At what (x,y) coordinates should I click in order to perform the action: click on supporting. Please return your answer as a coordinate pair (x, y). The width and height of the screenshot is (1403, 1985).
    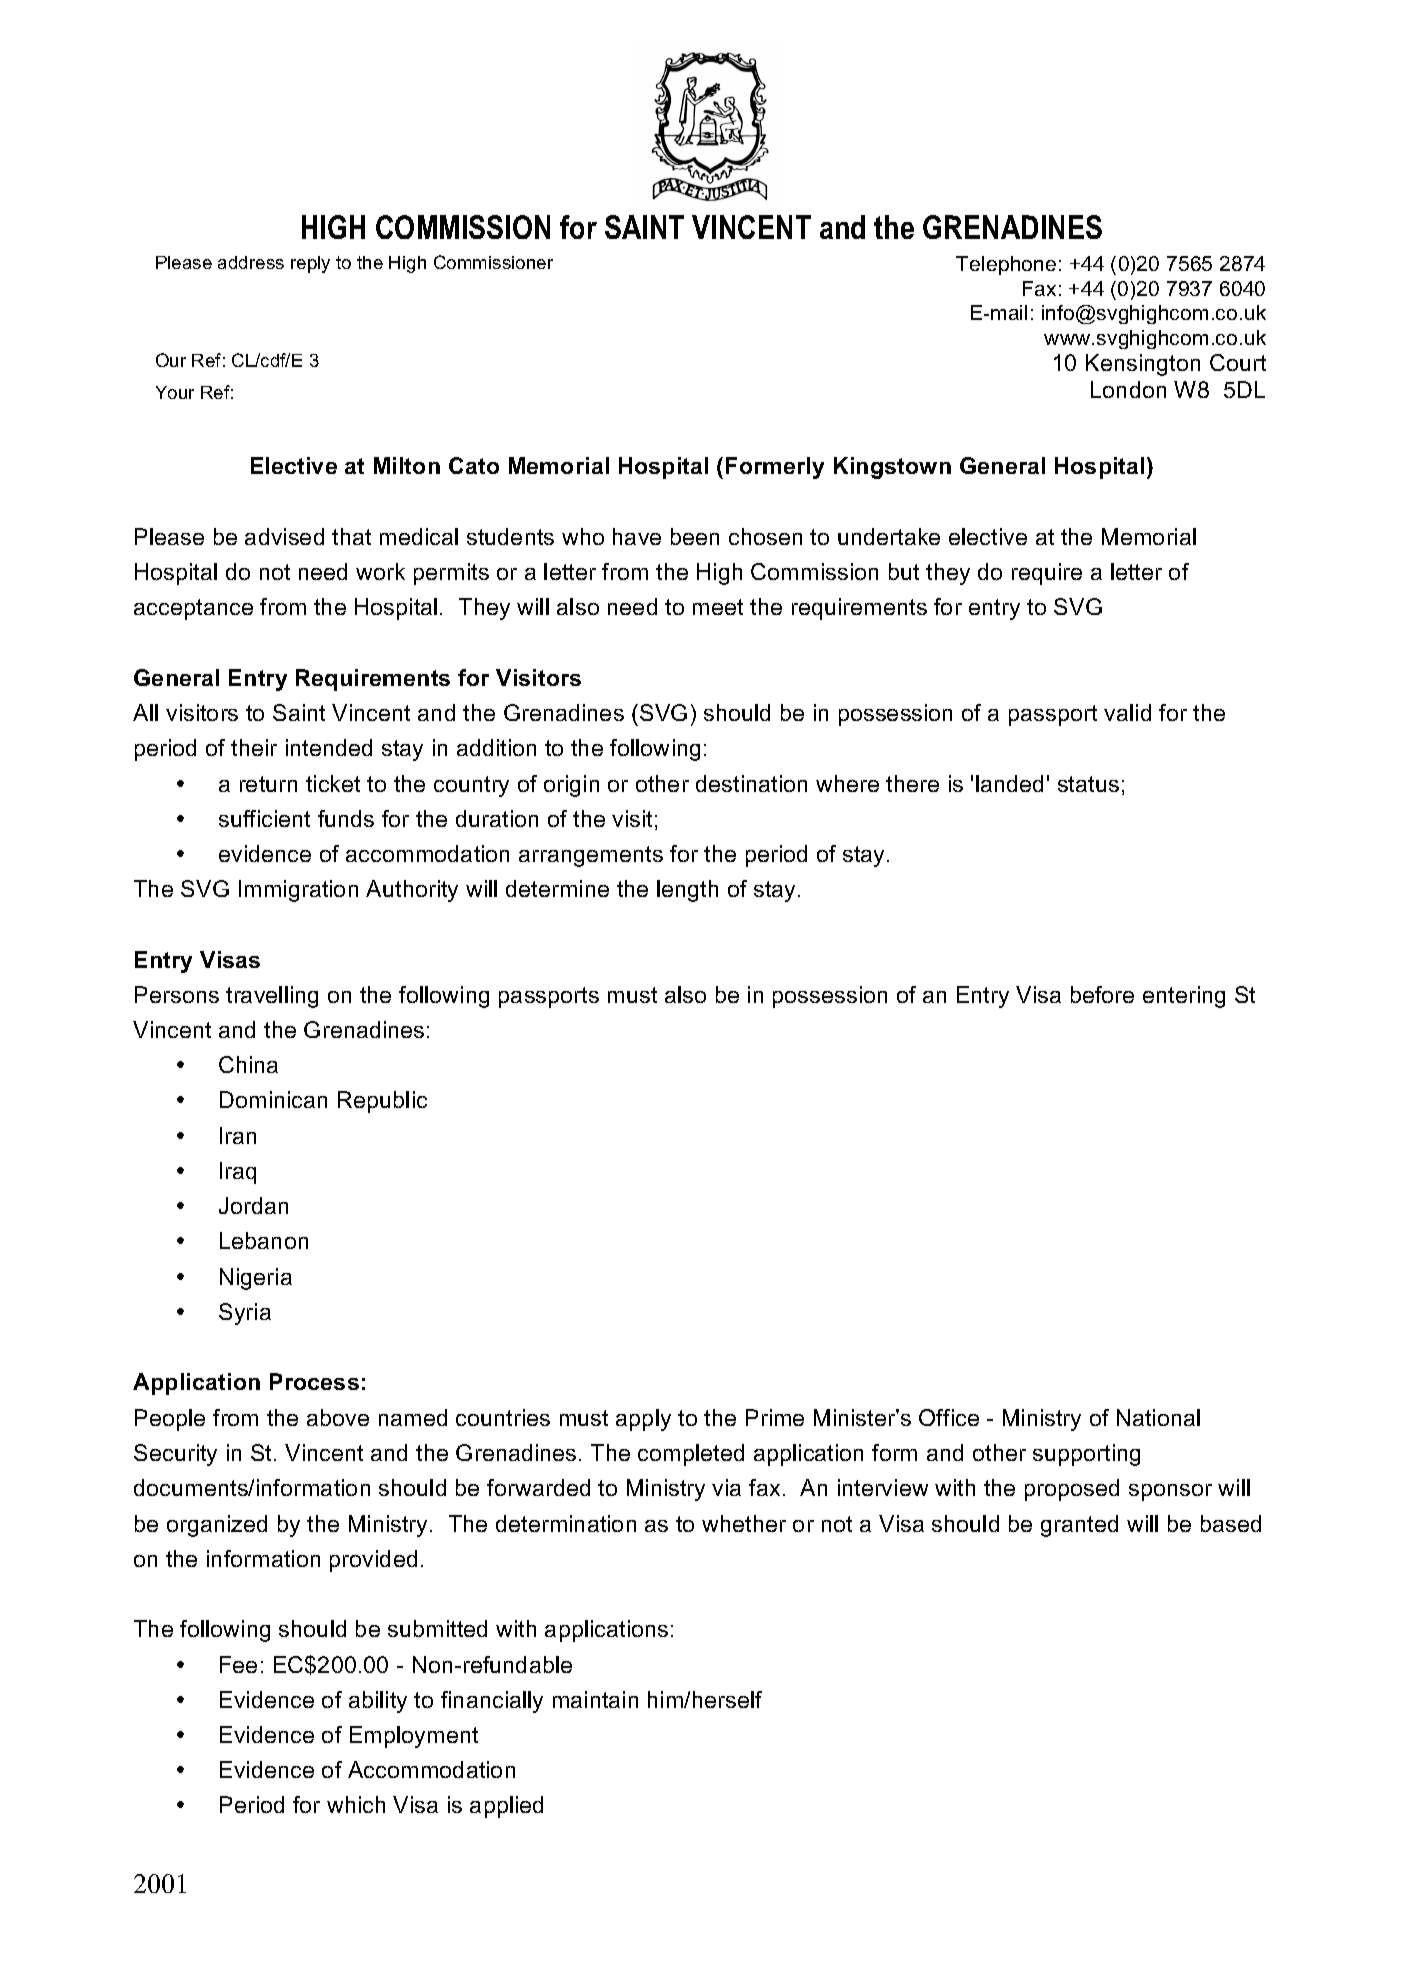
    Looking at the image, I should click on (1086, 1455).
